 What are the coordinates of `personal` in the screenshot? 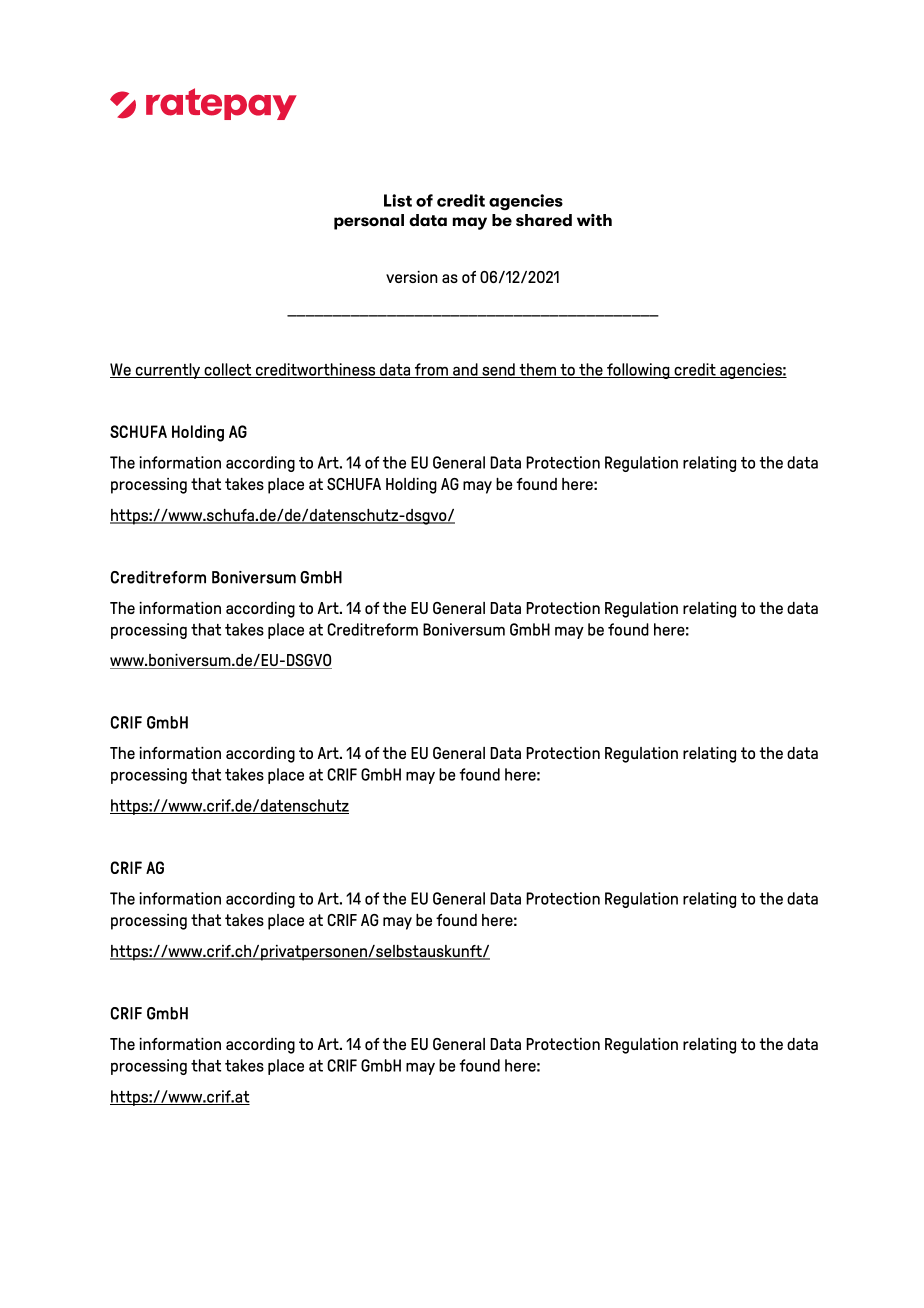 It's located at (369, 222).
